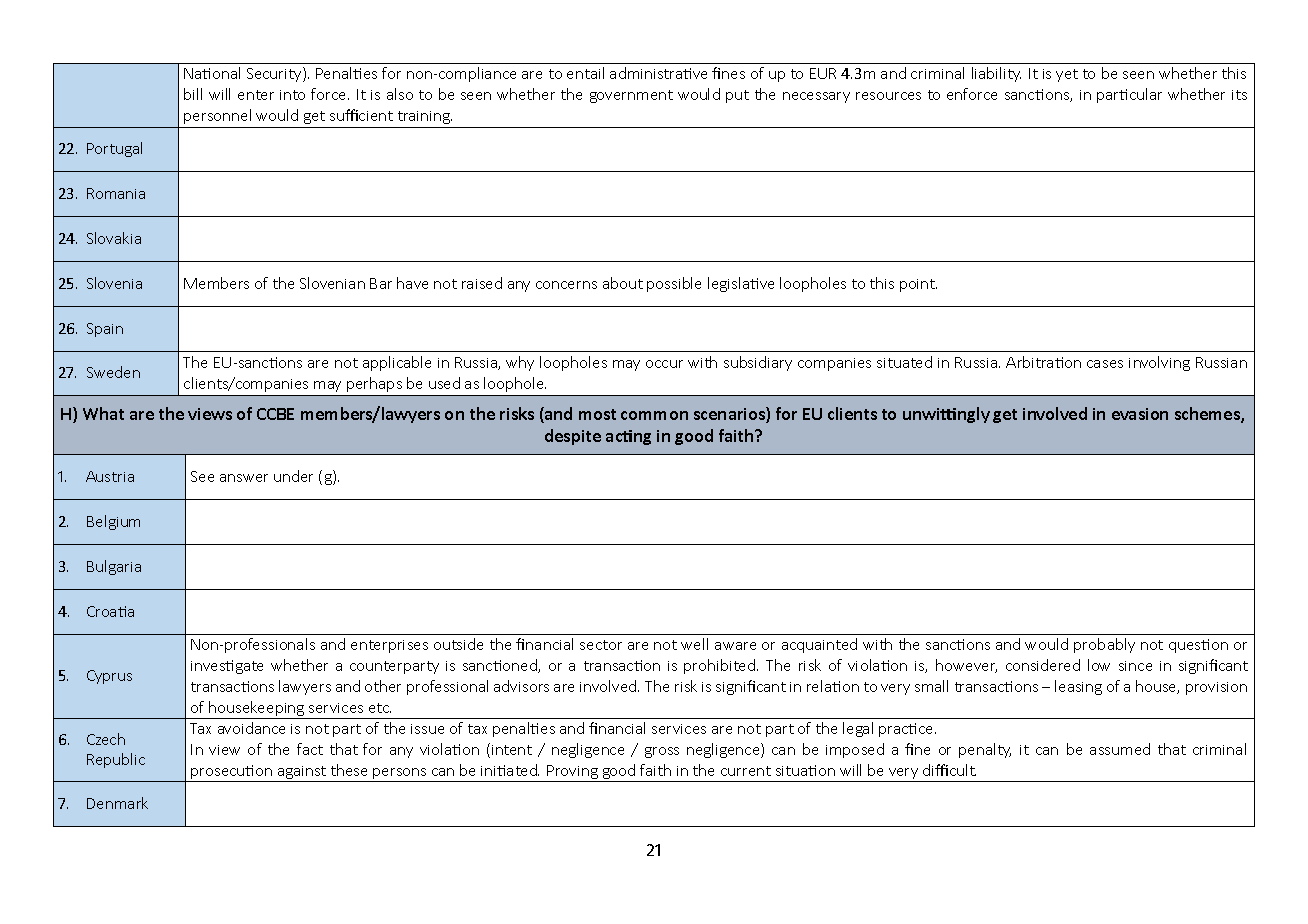 The width and height of the screenshot is (1308, 924). Describe the element at coordinates (1067, 75) in the screenshot. I see `yet` at that location.
